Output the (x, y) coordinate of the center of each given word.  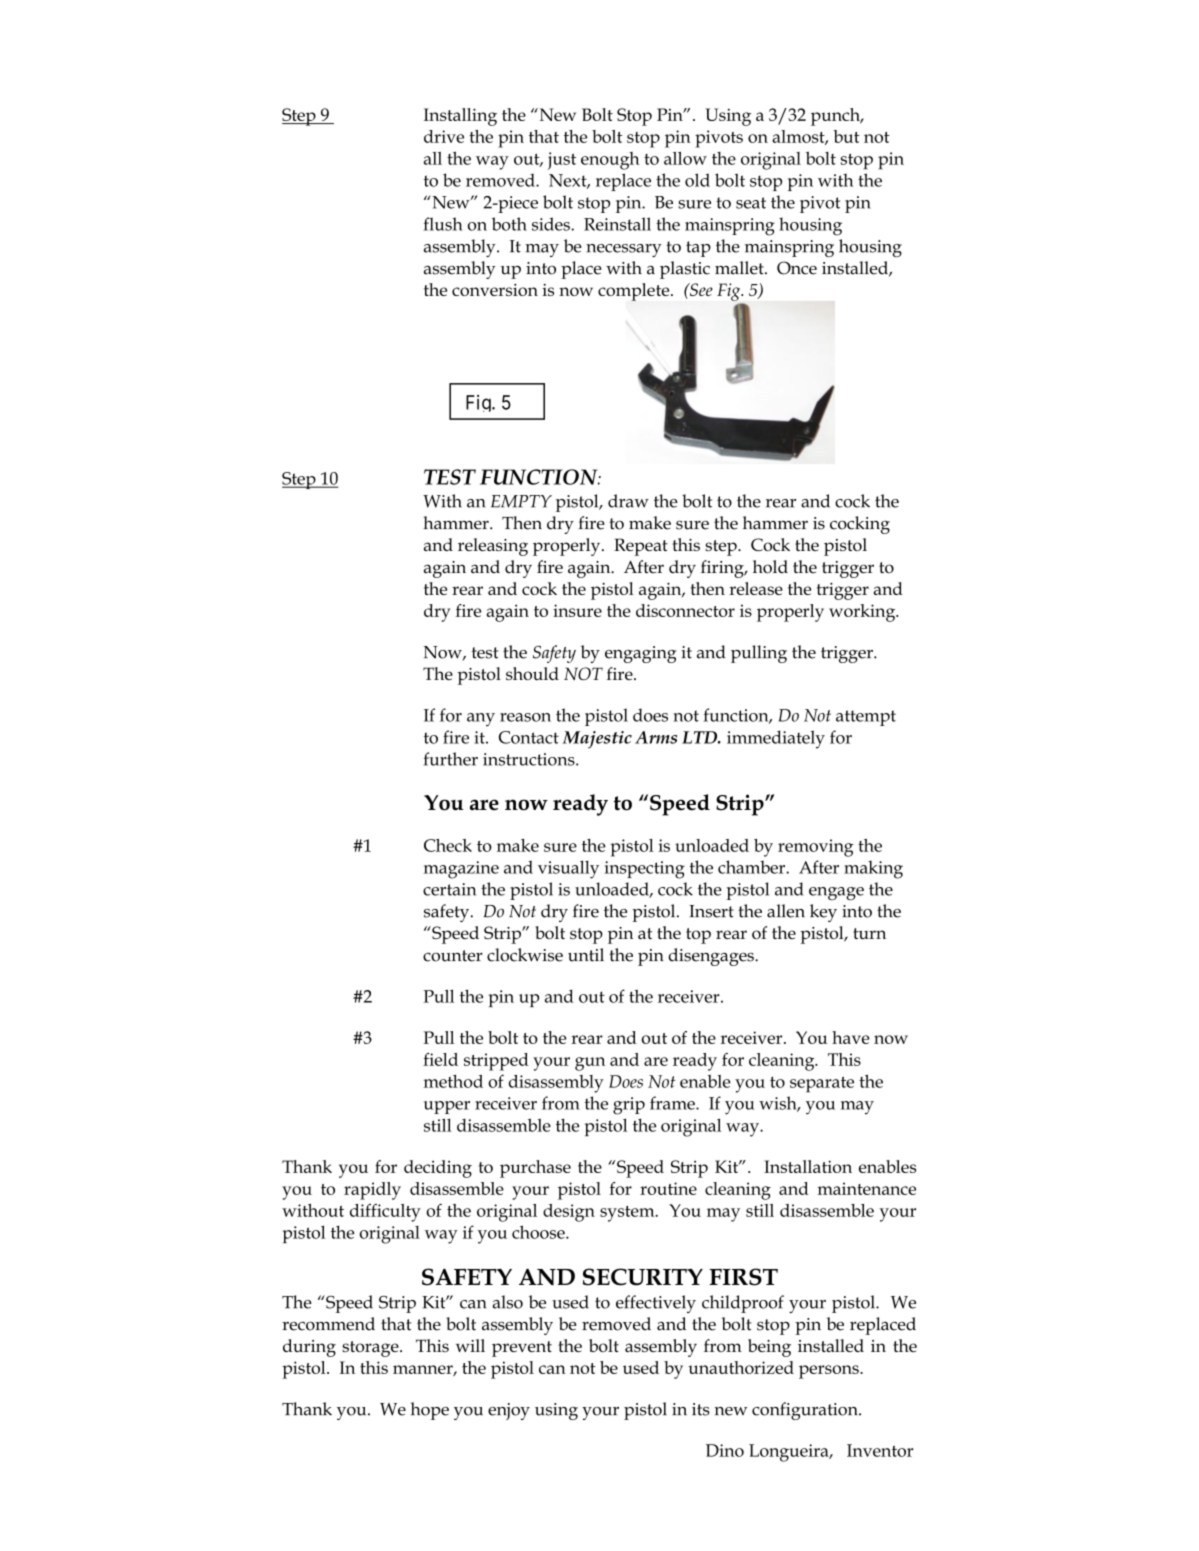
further (451, 759)
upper (447, 1107)
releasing (493, 547)
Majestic (597, 740)
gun (590, 1064)
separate (822, 1084)
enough (610, 161)
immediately (776, 739)
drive (444, 136)
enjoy (509, 1411)
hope (430, 1411)
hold (770, 567)
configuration (806, 1411)
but (846, 136)
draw (628, 501)
